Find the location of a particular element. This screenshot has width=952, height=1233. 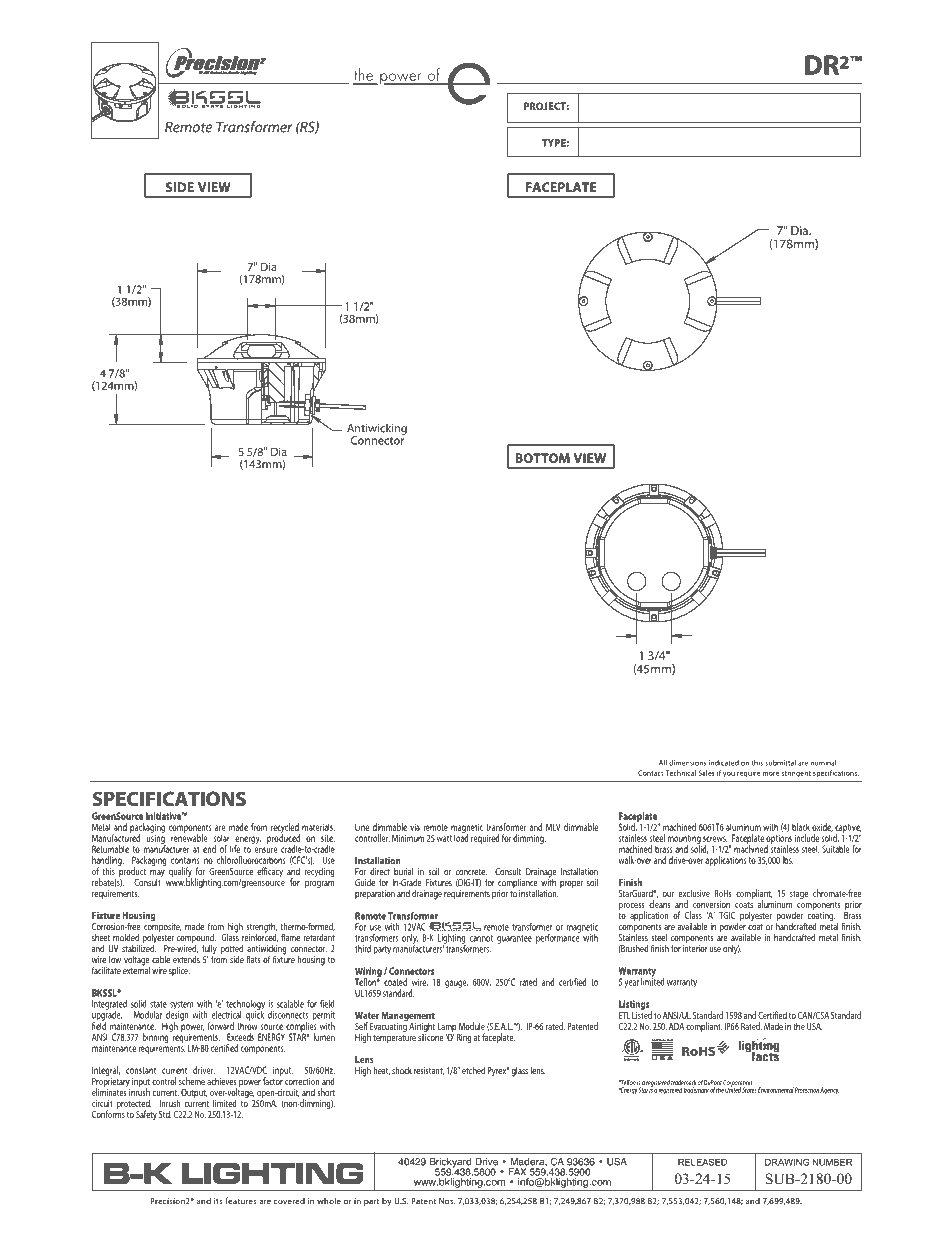

Nos is located at coordinates (447, 1201).
